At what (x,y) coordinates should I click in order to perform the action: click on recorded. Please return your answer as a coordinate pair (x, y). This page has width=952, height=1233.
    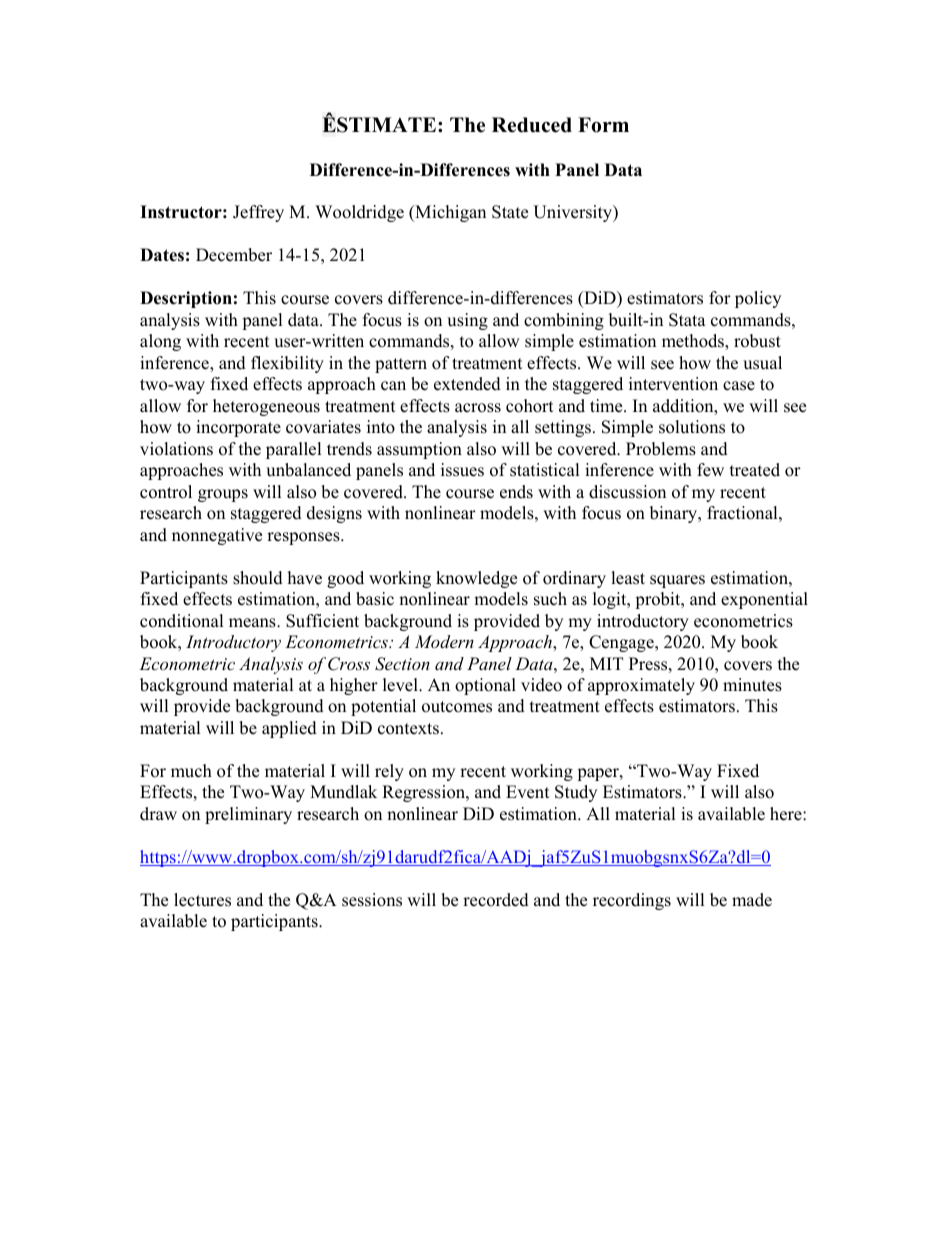
    Looking at the image, I should click on (496, 900).
